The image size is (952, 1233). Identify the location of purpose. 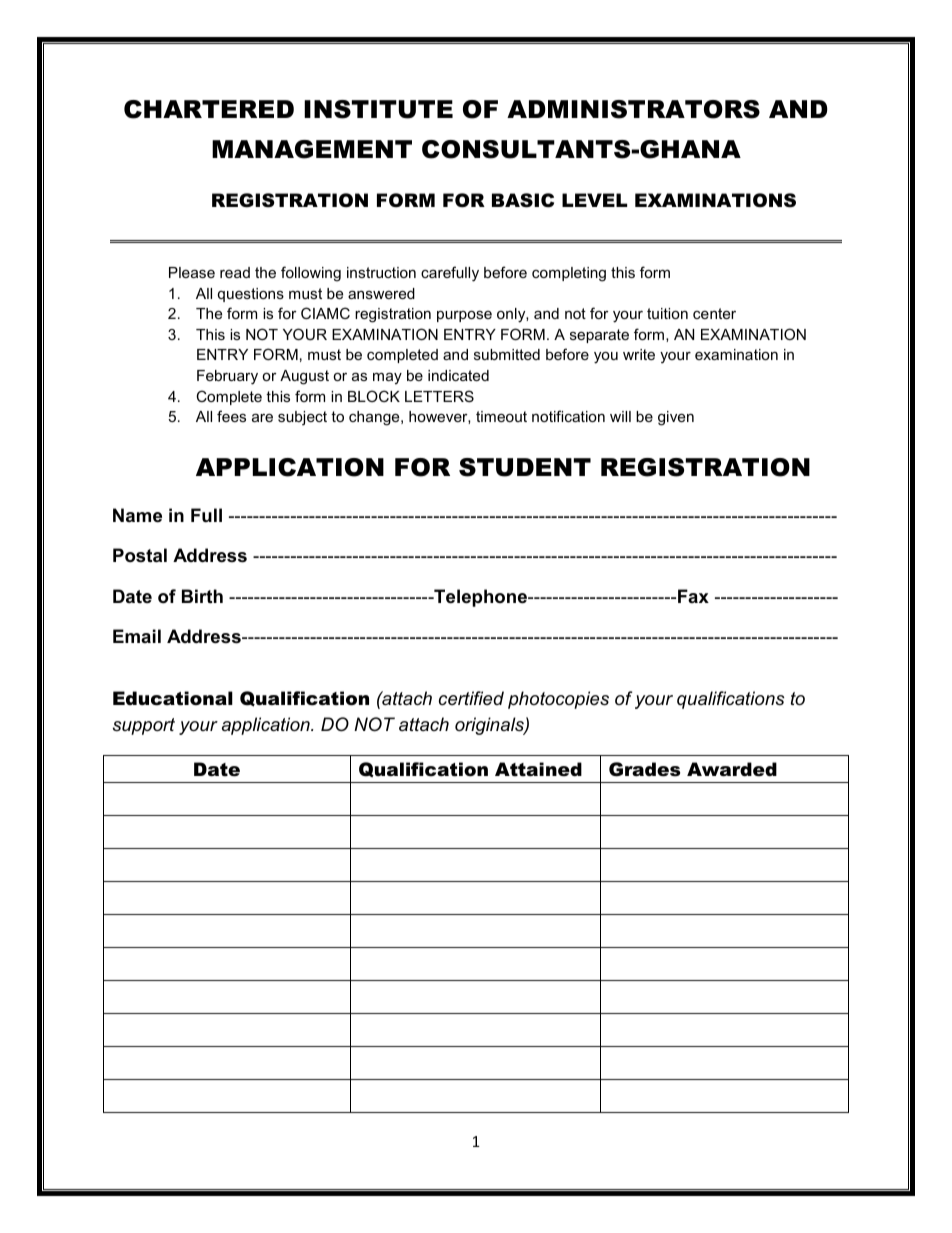
(464, 316).
